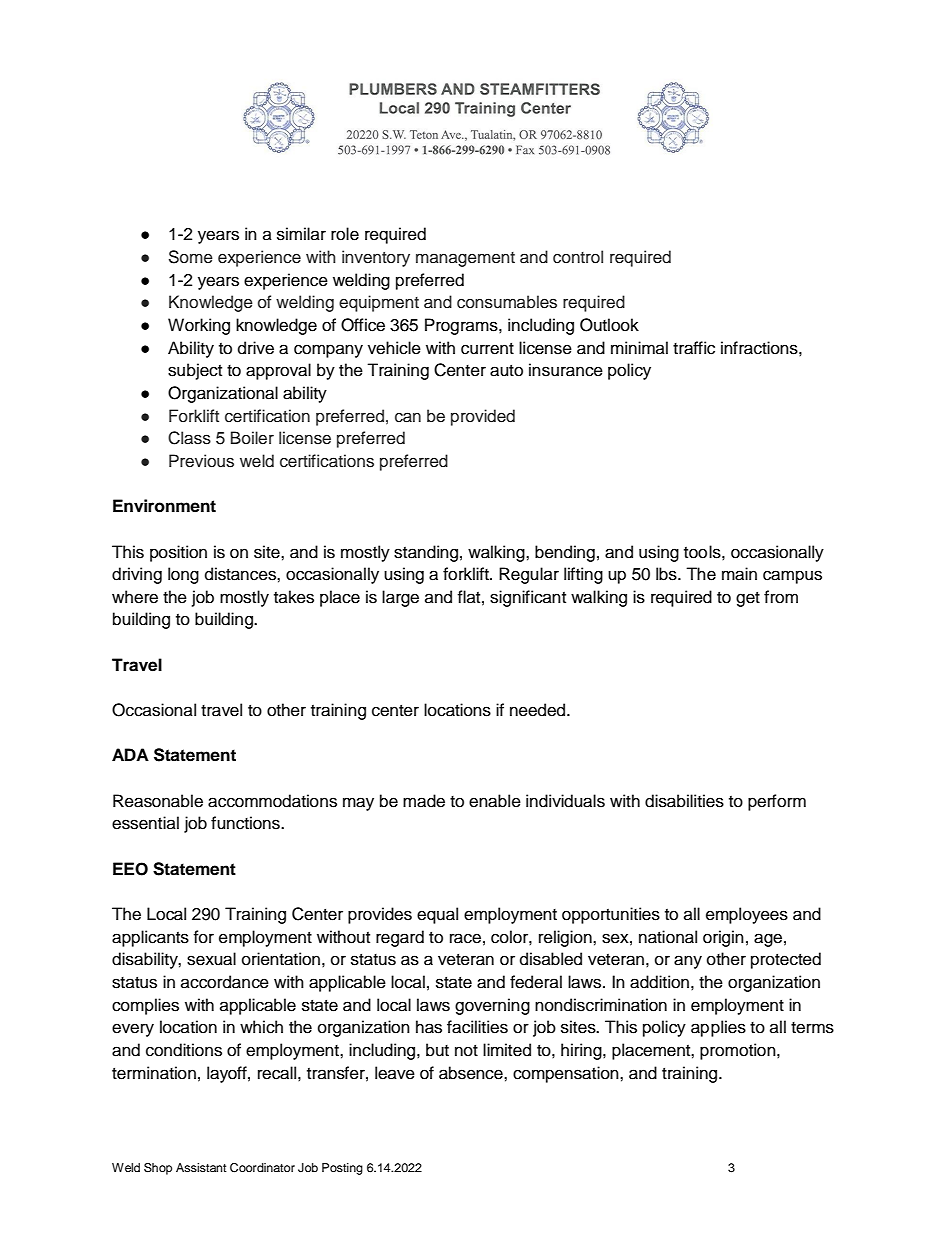  Describe the element at coordinates (739, 574) in the screenshot. I see `main` at that location.
